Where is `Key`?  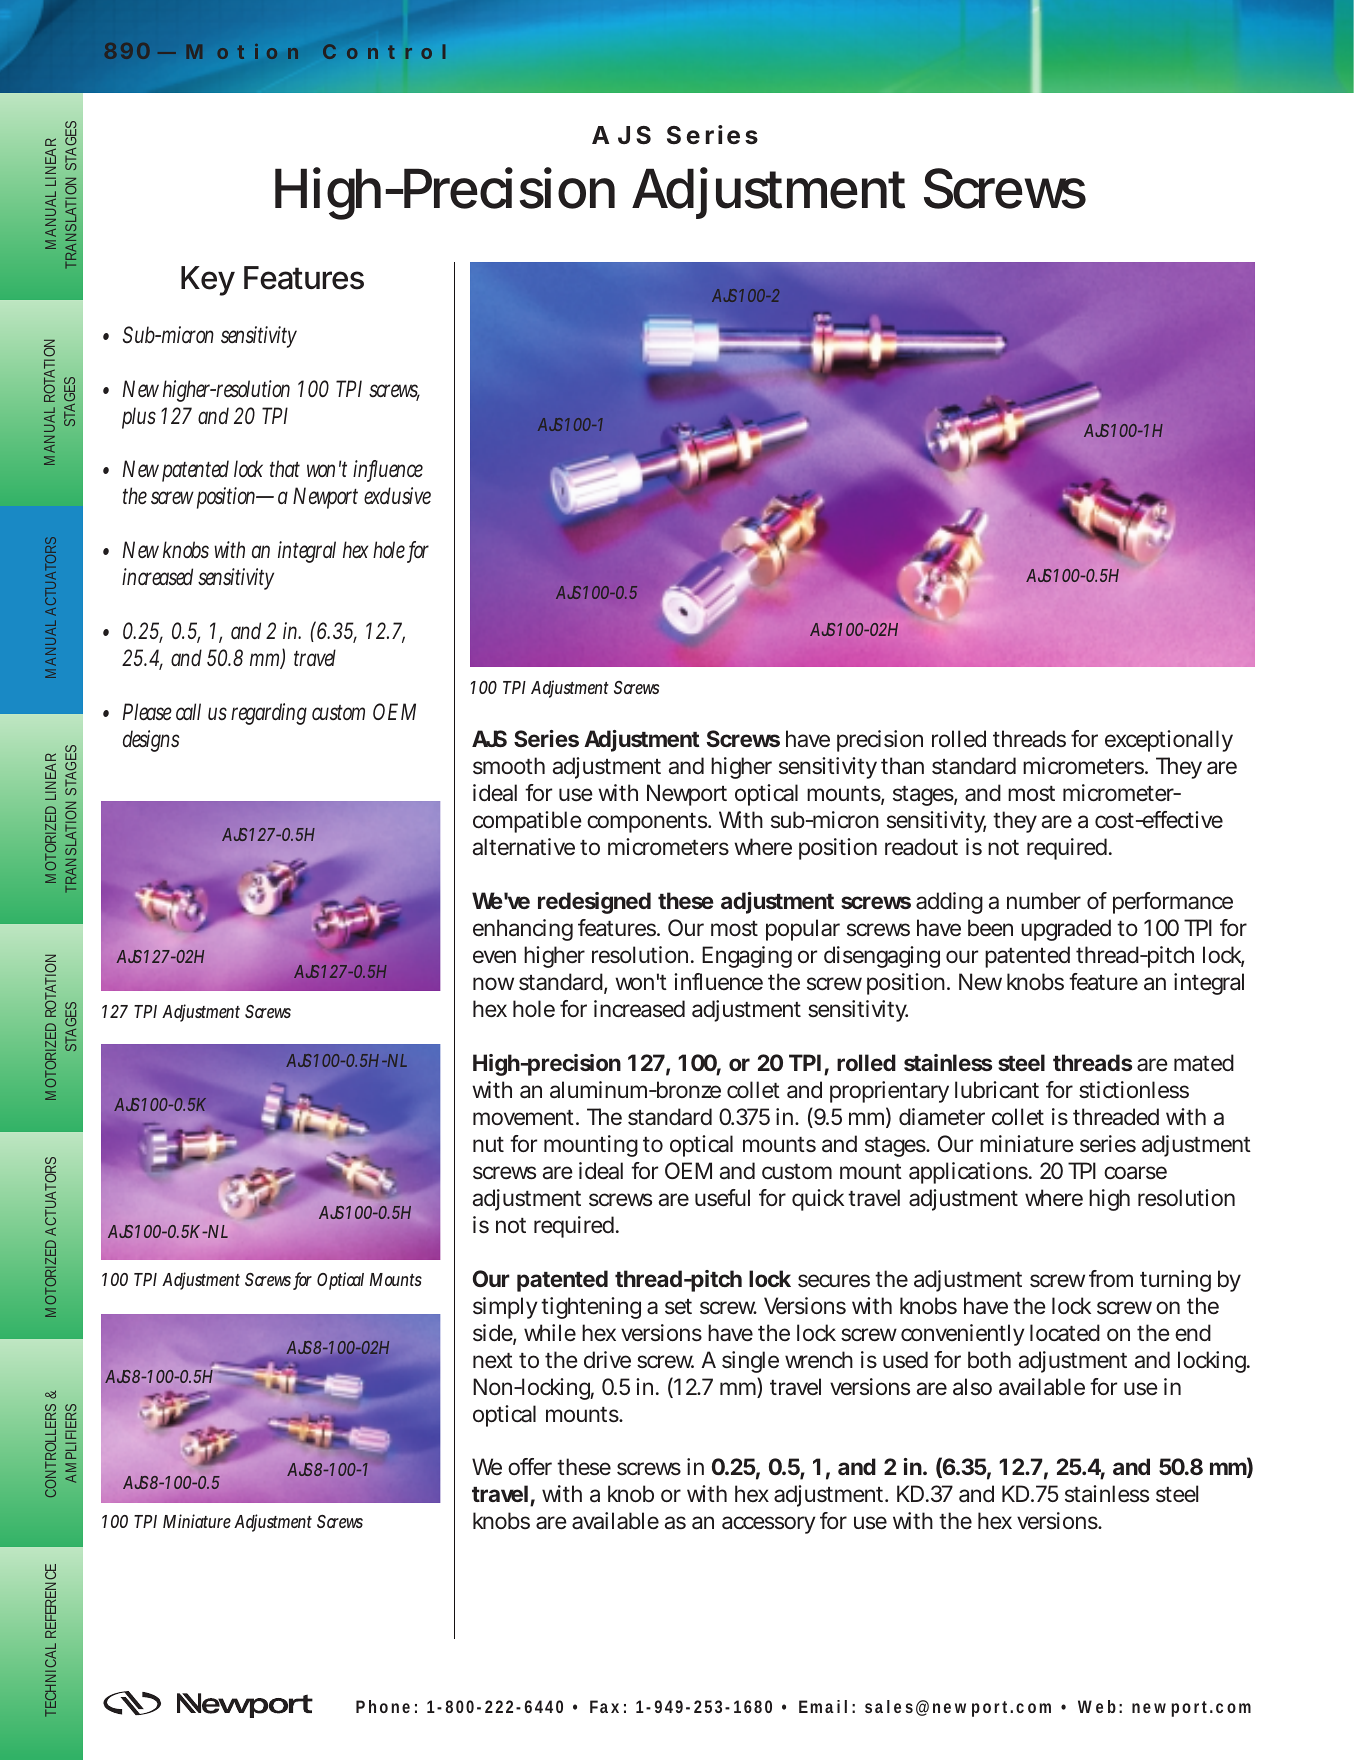
Key is located at coordinates (208, 281).
